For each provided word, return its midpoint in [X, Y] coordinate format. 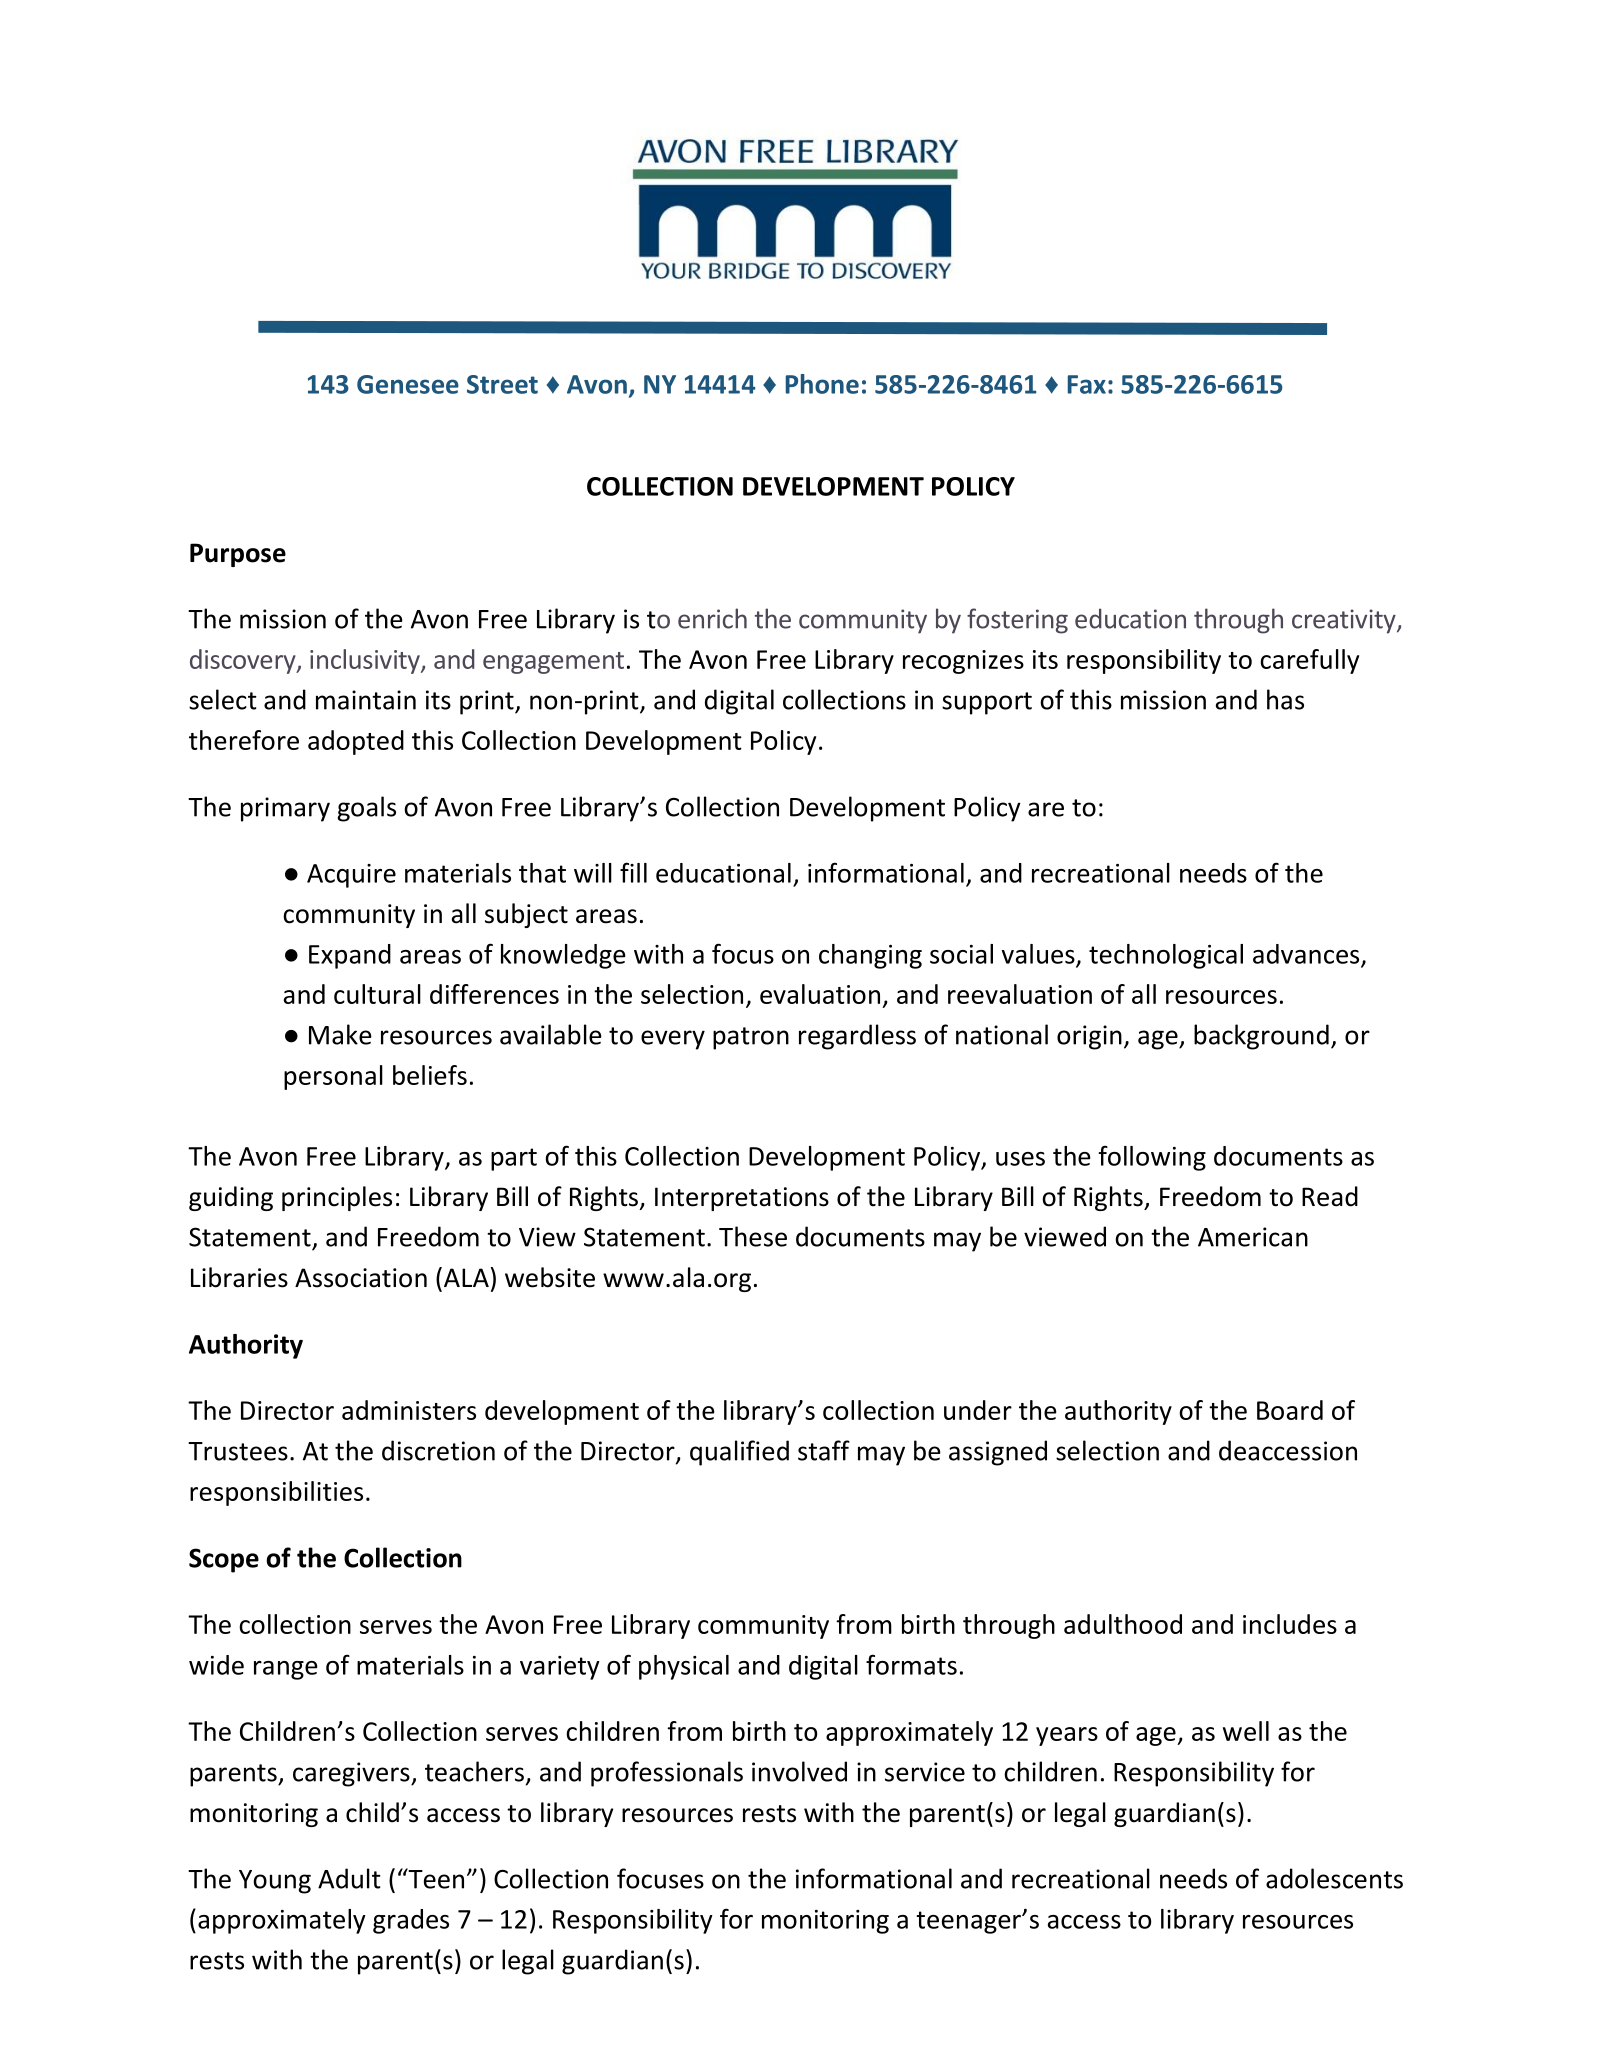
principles [337, 1198]
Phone [822, 384]
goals [367, 809]
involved [799, 1771]
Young [275, 1882]
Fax [1087, 384]
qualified [739, 1453]
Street [502, 384]
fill [633, 872]
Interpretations [742, 1199]
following [1152, 1158]
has [1285, 699]
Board [1290, 1410]
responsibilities [276, 1493]
